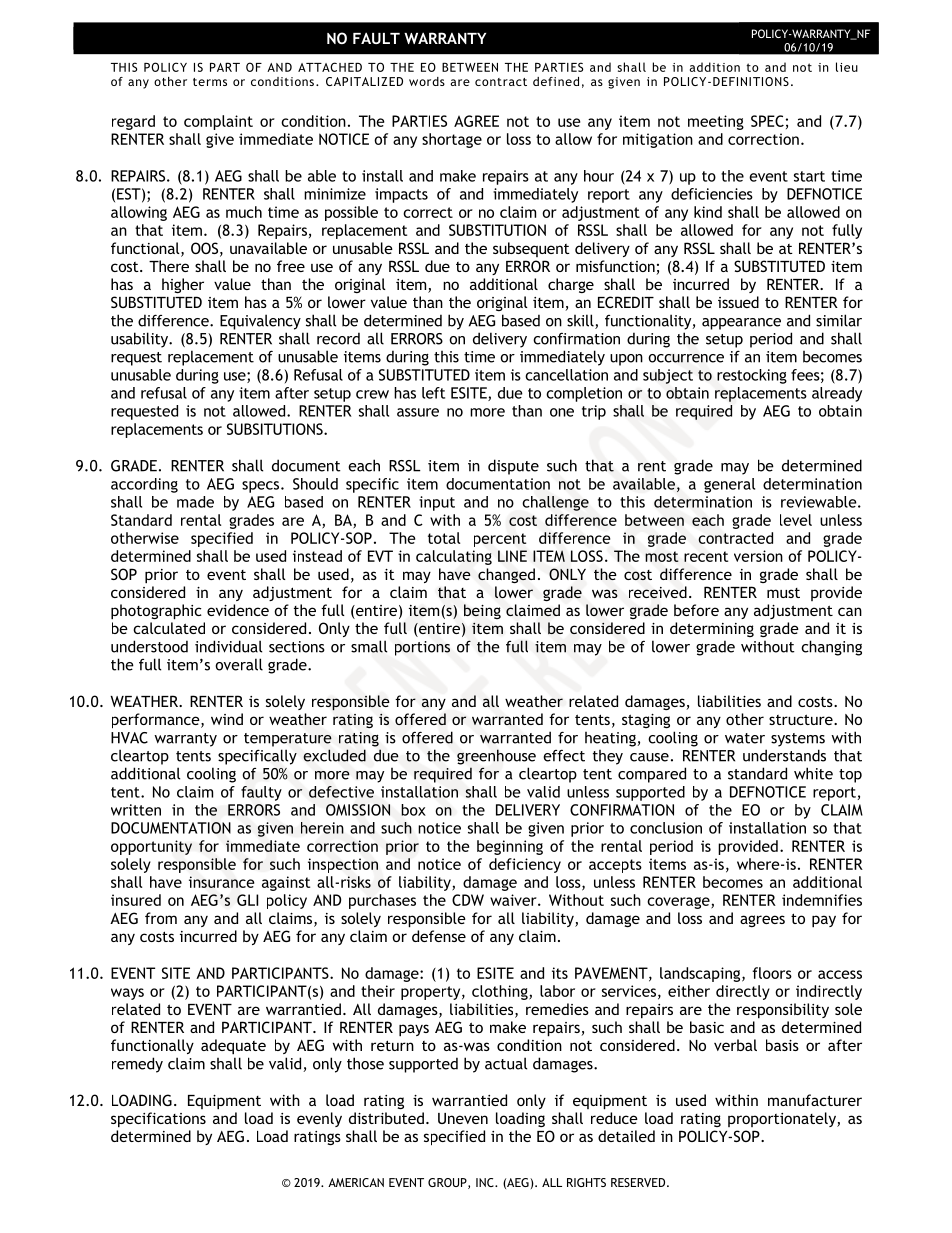 The height and width of the image is (1233, 952). I want to click on understands, so click(784, 755).
